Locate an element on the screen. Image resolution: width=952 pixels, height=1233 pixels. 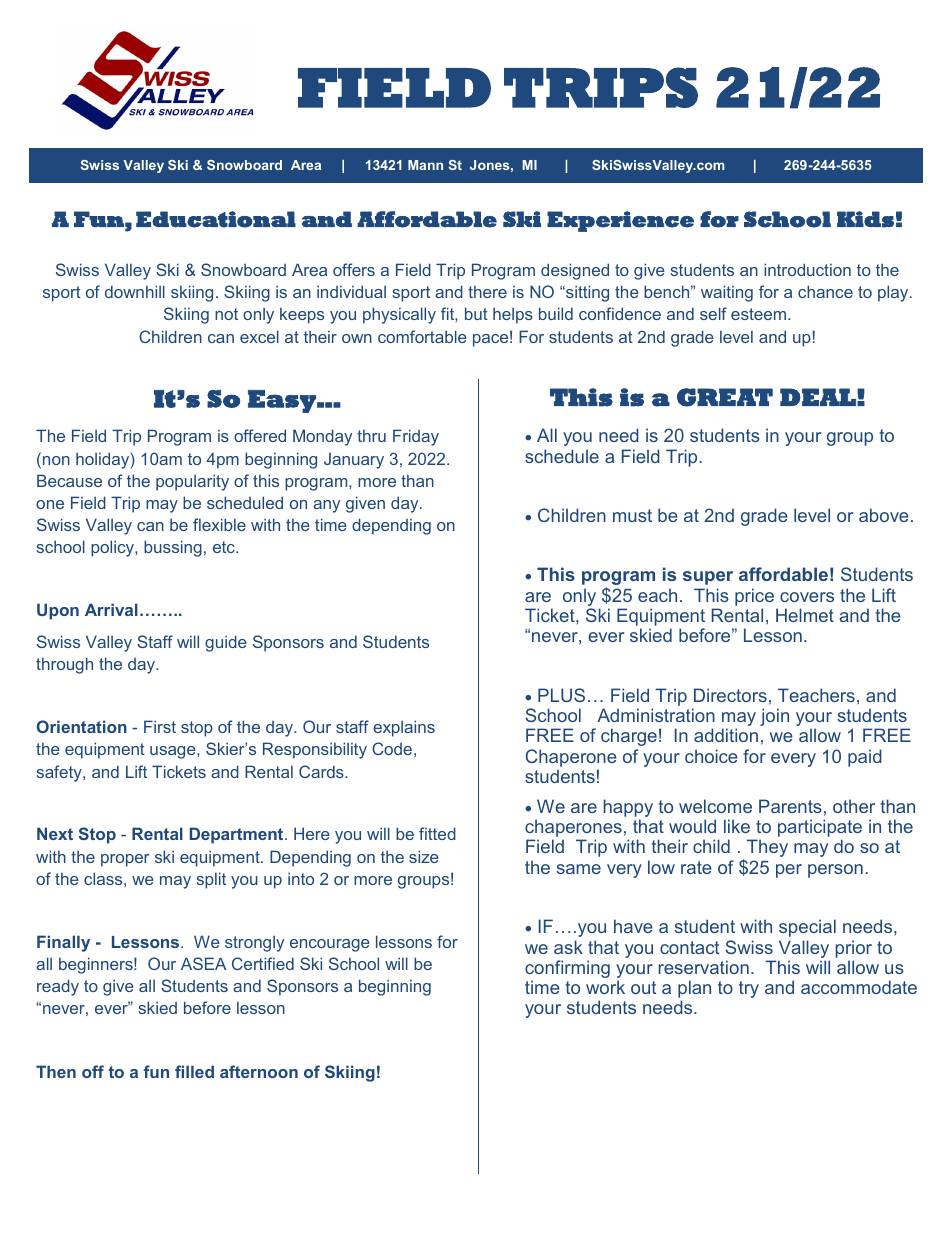
filled is located at coordinates (194, 1071).
